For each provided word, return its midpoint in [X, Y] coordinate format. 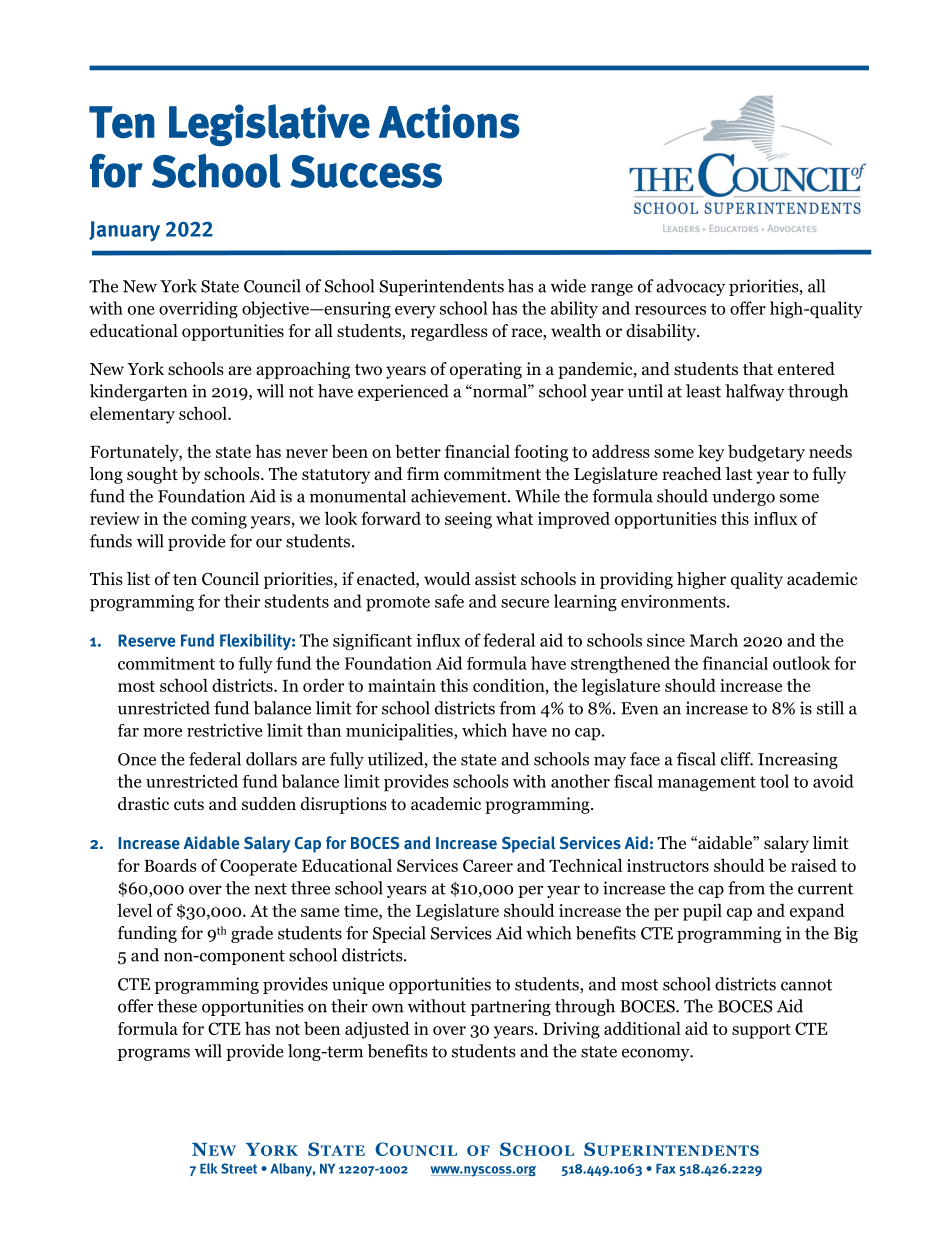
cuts [189, 804]
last [739, 473]
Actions [449, 121]
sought [152, 475]
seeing [468, 520]
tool [774, 781]
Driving [571, 1030]
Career [488, 865]
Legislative [269, 125]
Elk [209, 1168]
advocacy [690, 287]
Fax [666, 1169]
